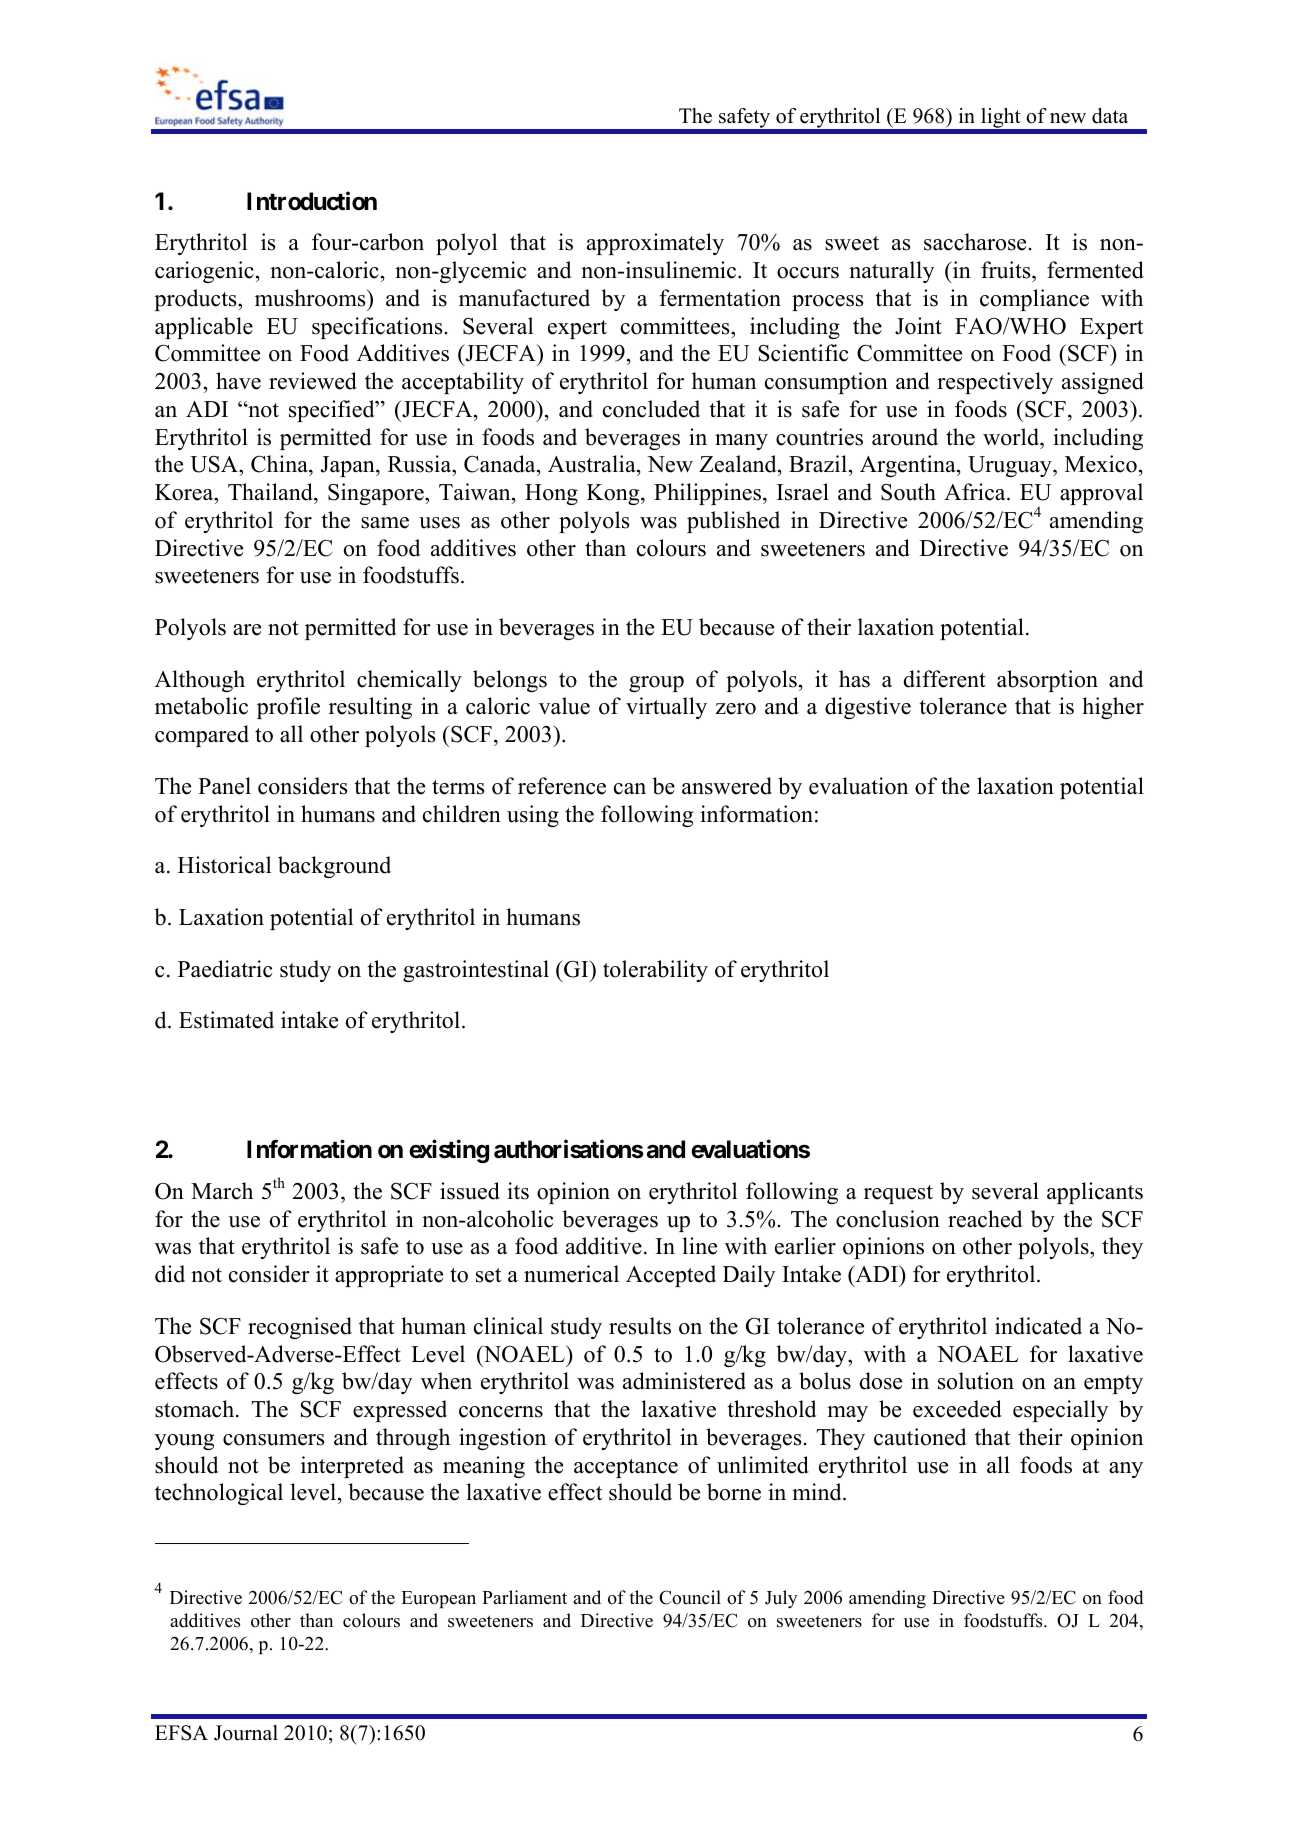 This screenshot has height=1836, width=1298. Describe the element at coordinates (655, 244) in the screenshot. I see `approximately` at that location.
